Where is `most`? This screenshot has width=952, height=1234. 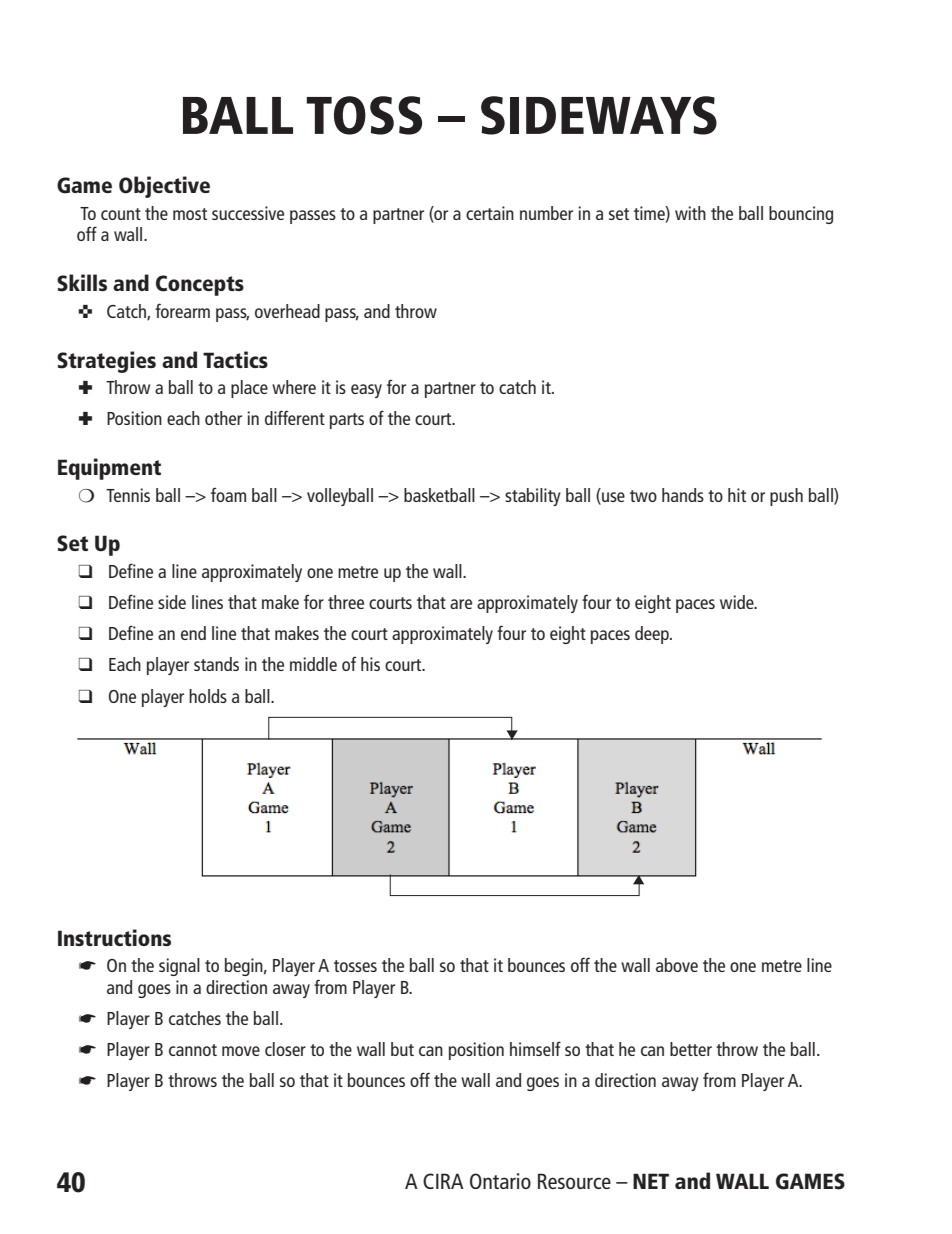 most is located at coordinates (190, 214).
